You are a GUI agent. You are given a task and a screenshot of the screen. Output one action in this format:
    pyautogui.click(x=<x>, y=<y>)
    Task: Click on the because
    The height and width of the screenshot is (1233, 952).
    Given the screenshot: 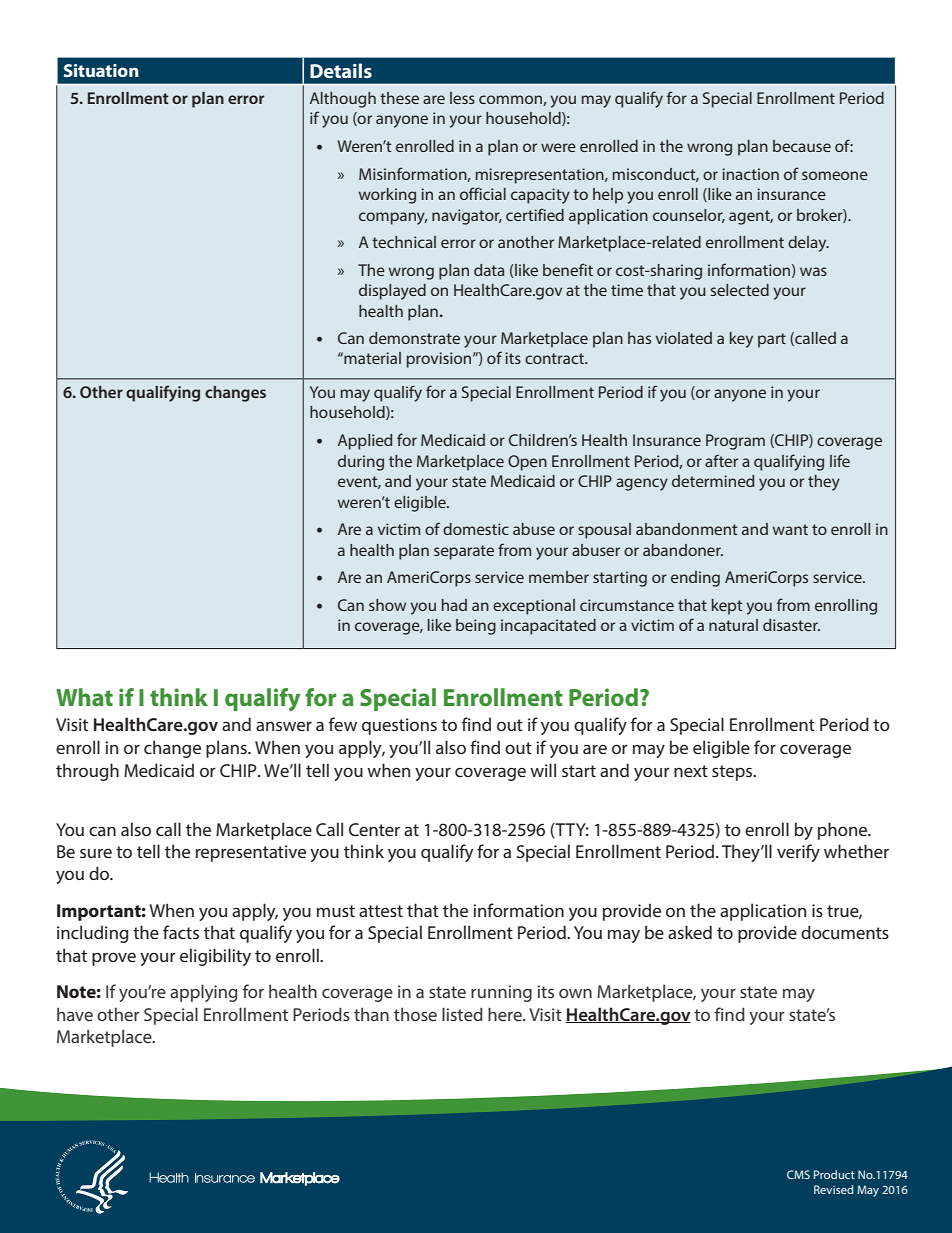 What is the action you would take?
    pyautogui.click(x=802, y=146)
